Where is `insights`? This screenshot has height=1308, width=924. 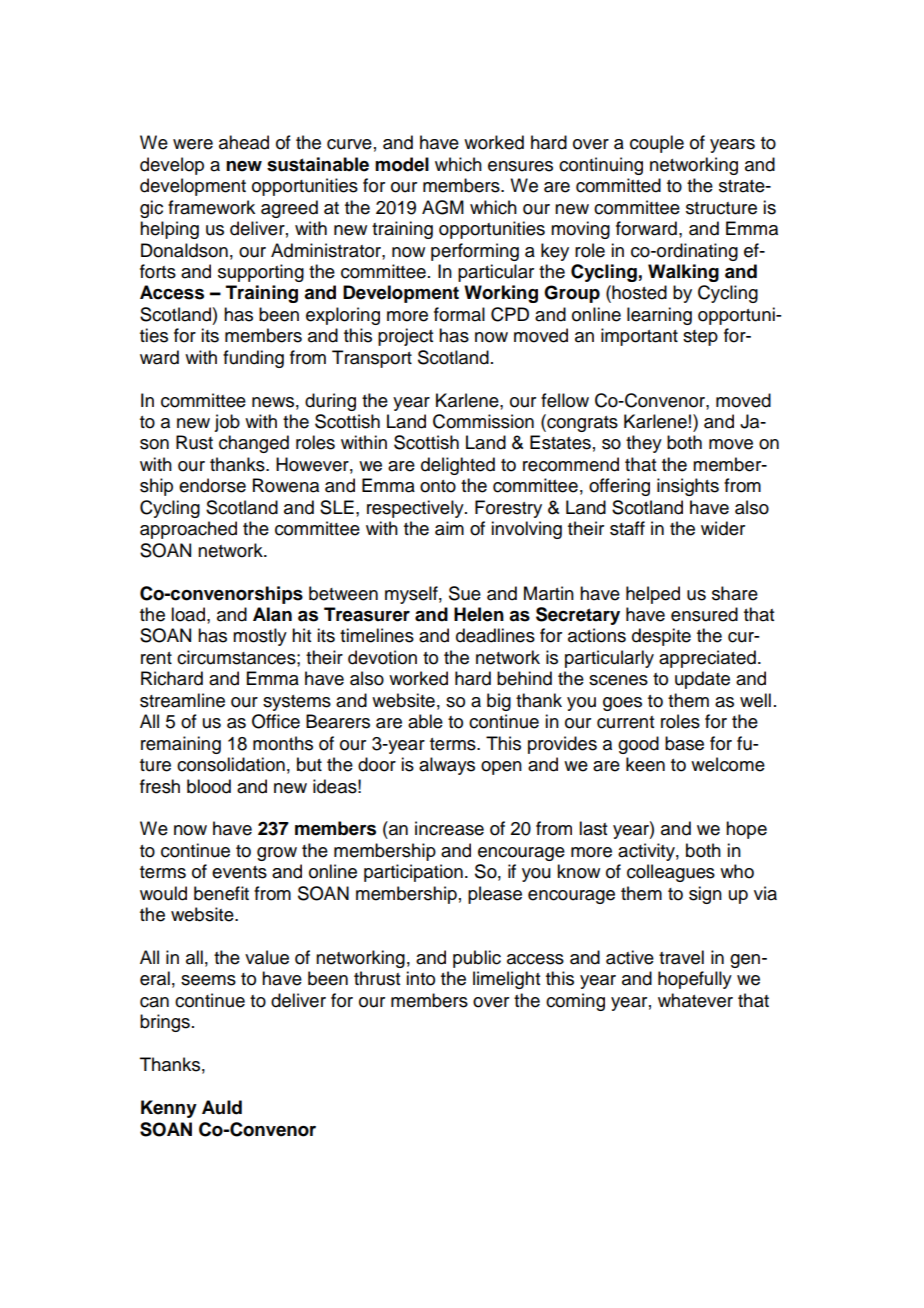 insights is located at coordinates (688, 487).
